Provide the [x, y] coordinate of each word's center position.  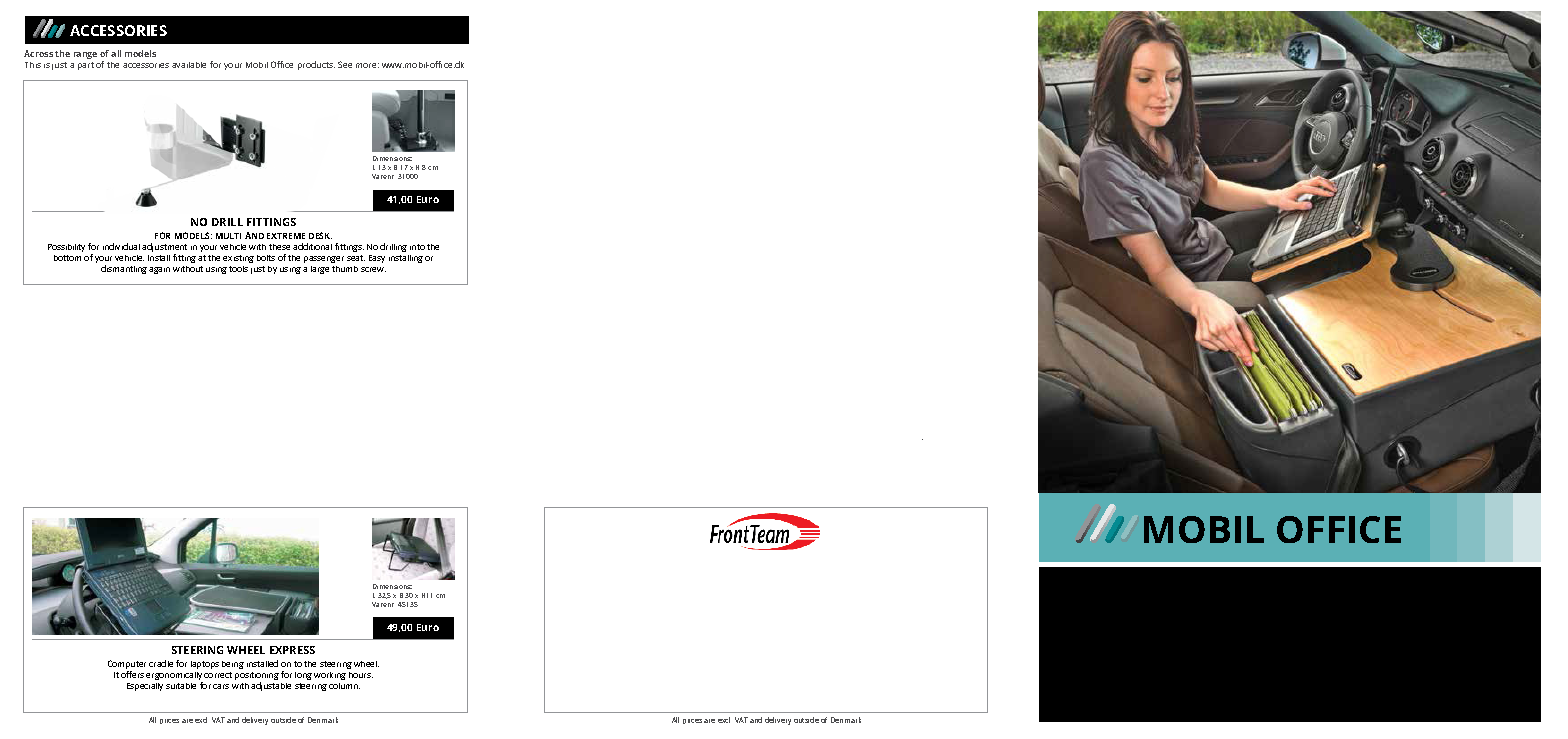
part [86, 66]
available [189, 65]
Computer [127, 666]
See [345, 64]
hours [361, 675]
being [233, 665]
